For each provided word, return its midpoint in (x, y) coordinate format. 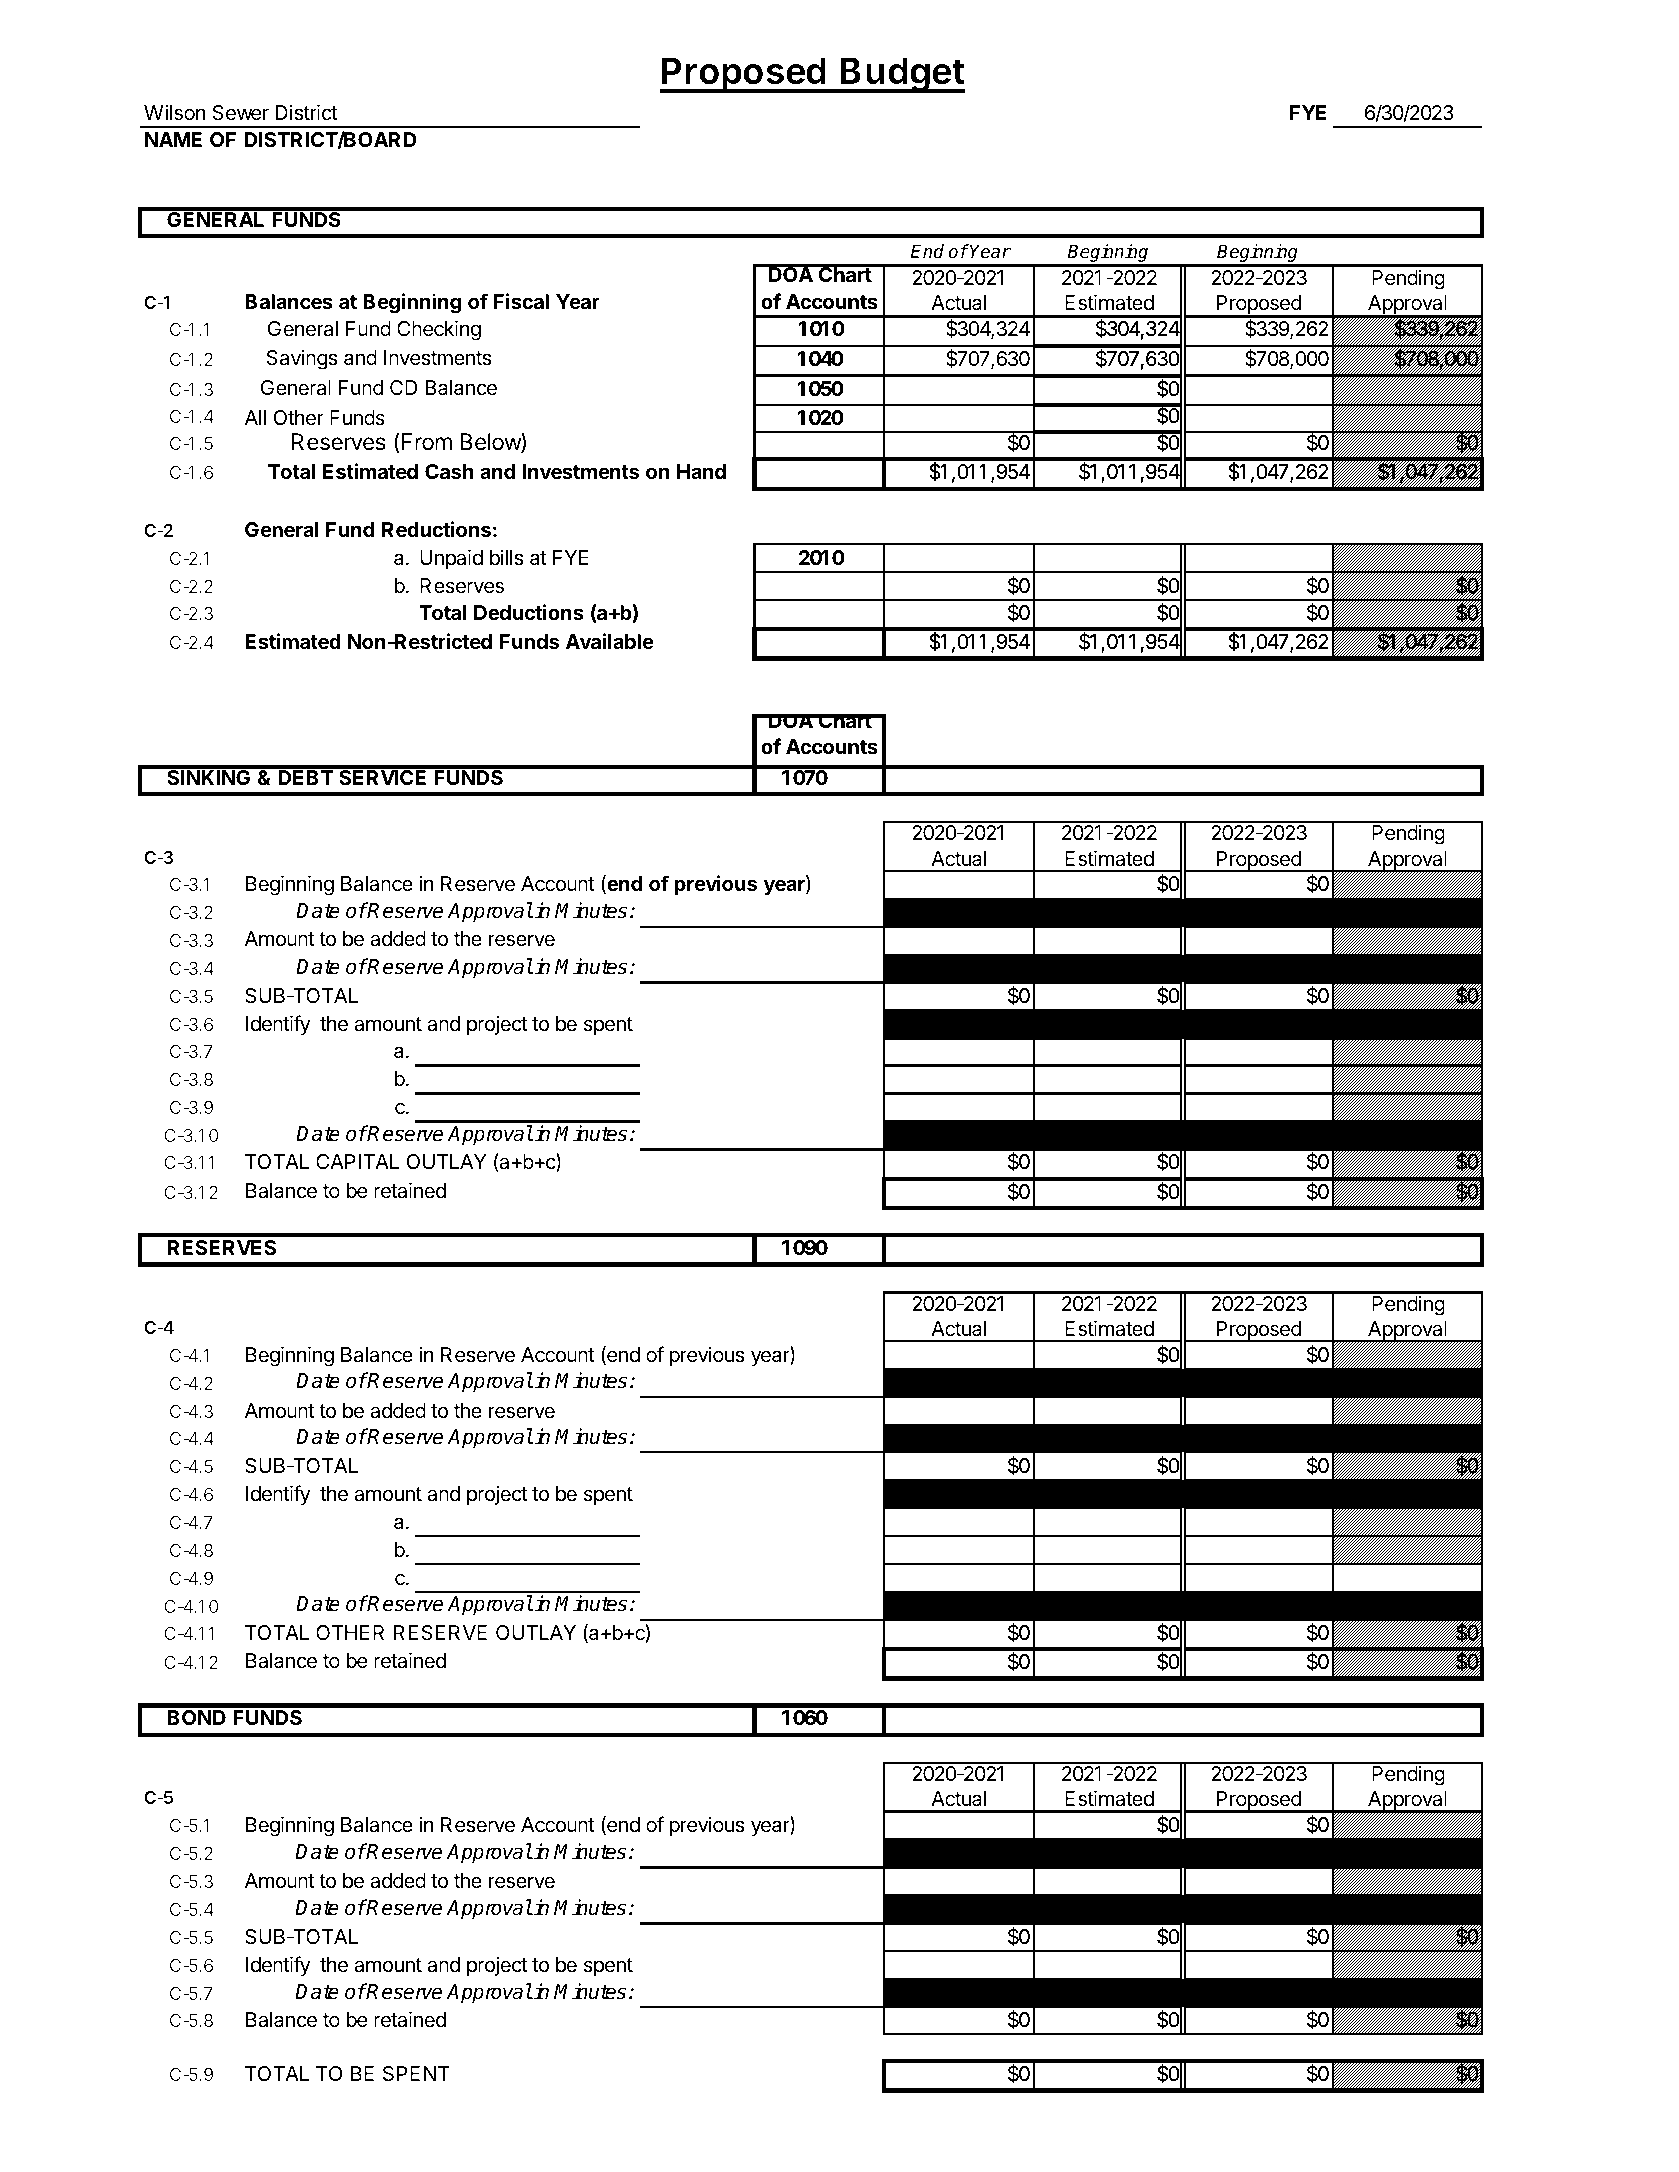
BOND (197, 1717)
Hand (701, 471)
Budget (902, 75)
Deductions (529, 612)
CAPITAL (357, 1161)
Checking (439, 330)
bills (507, 557)
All (255, 417)
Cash (449, 471)
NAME (173, 139)
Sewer (241, 113)
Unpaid (451, 559)
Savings (302, 360)
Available (610, 641)
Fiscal (521, 301)
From (425, 443)
